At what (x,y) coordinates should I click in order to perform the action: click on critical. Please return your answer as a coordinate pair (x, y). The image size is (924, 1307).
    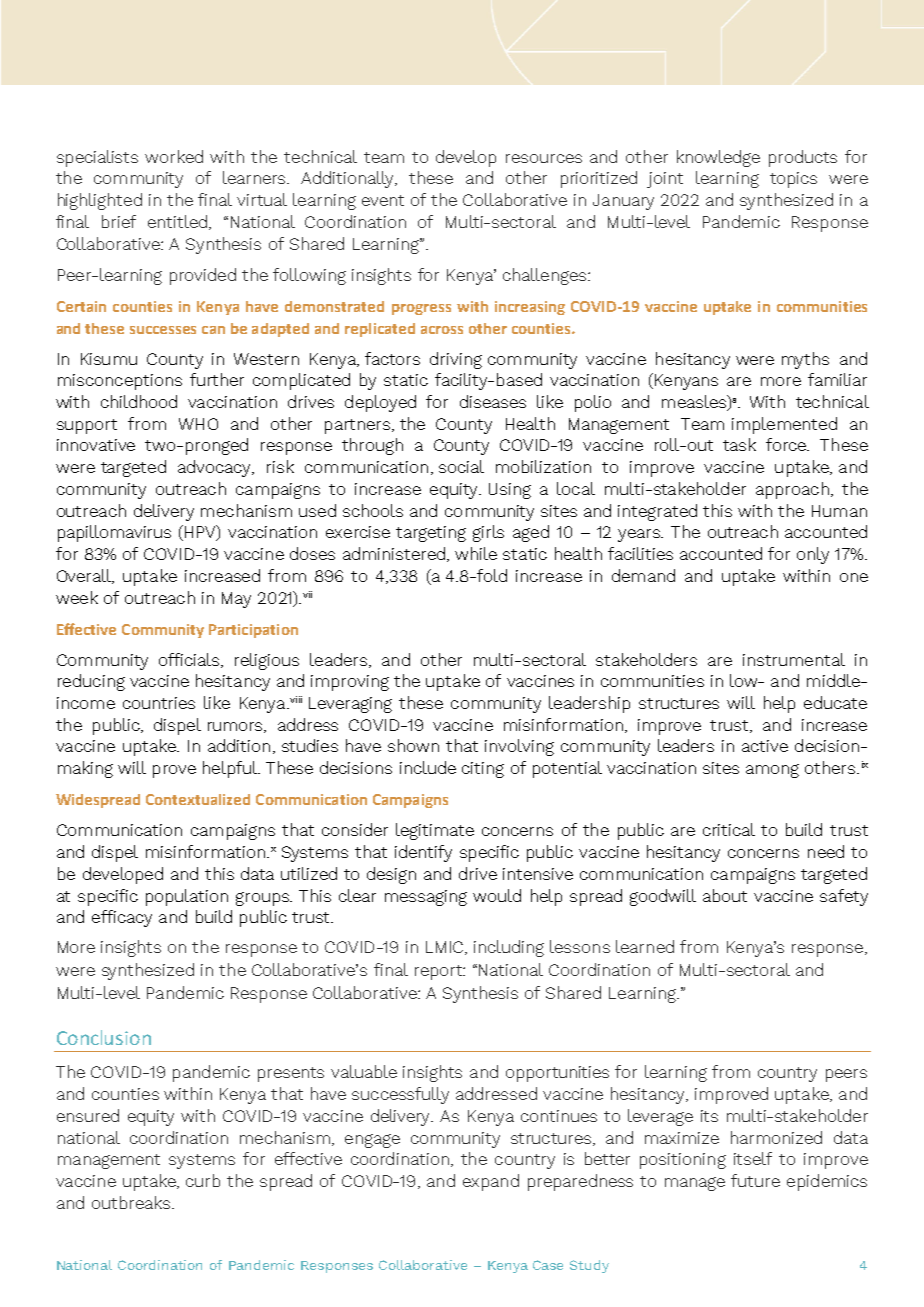
    Looking at the image, I should click on (729, 829).
